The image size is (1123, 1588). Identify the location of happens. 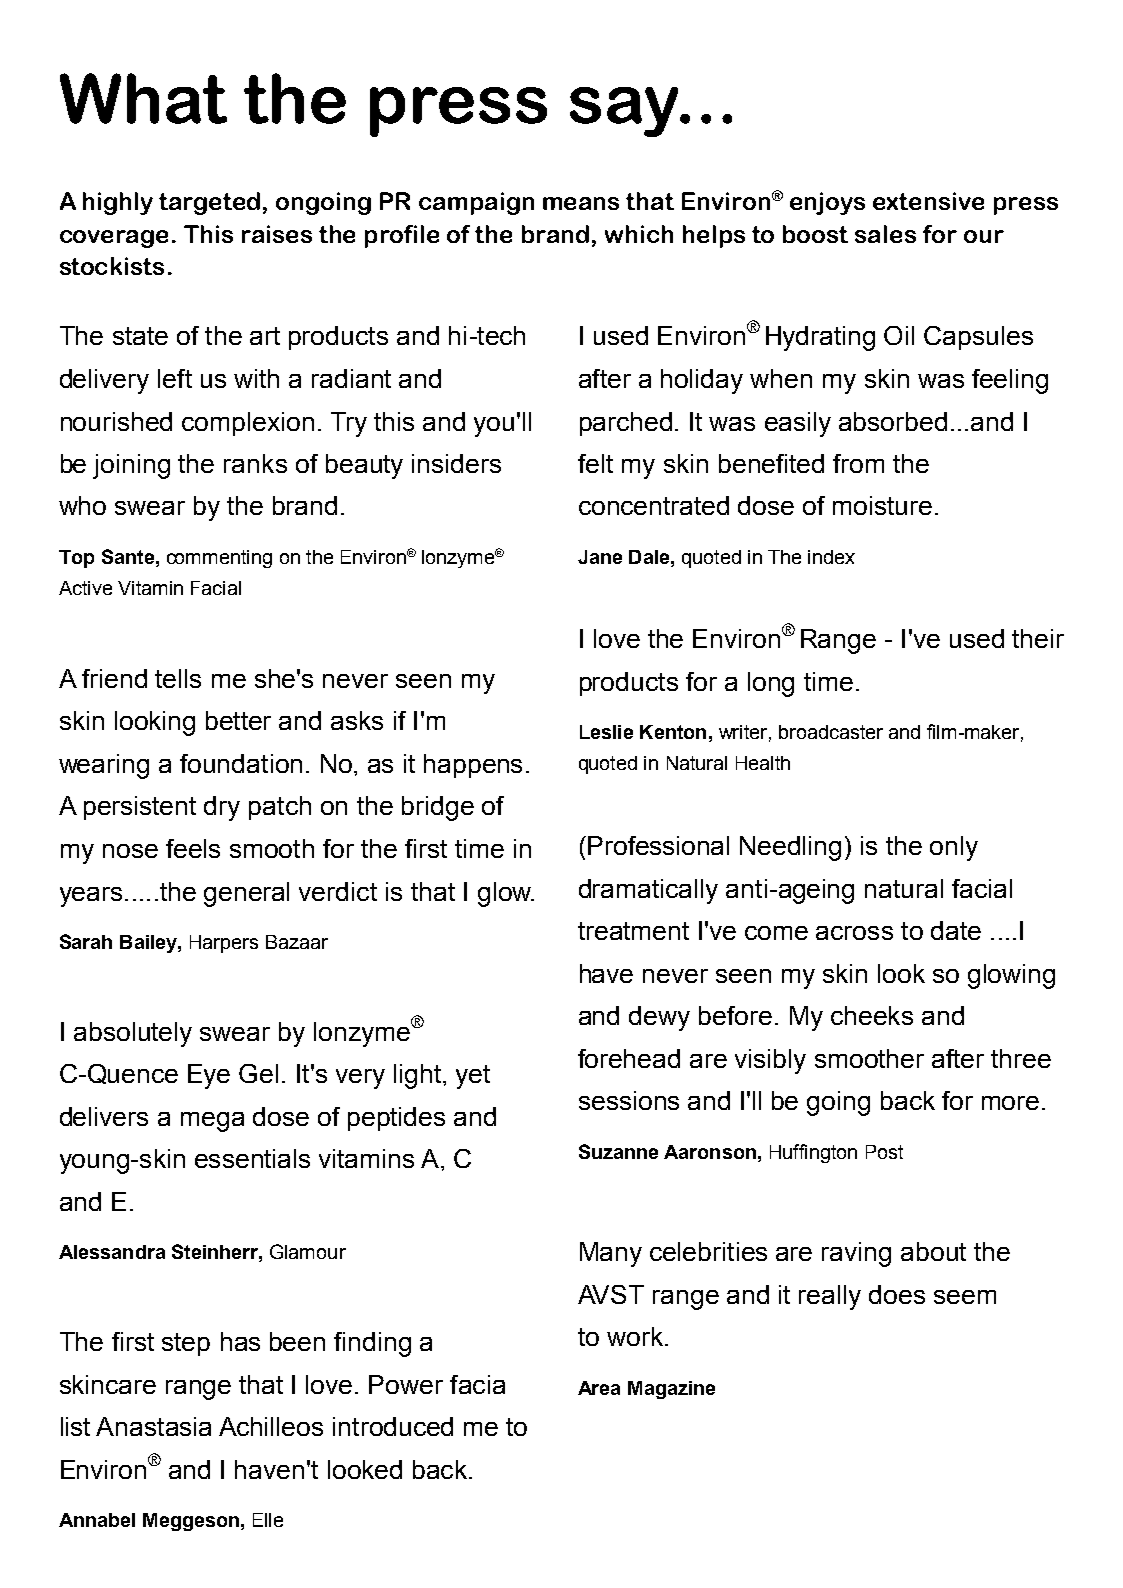
(473, 766).
